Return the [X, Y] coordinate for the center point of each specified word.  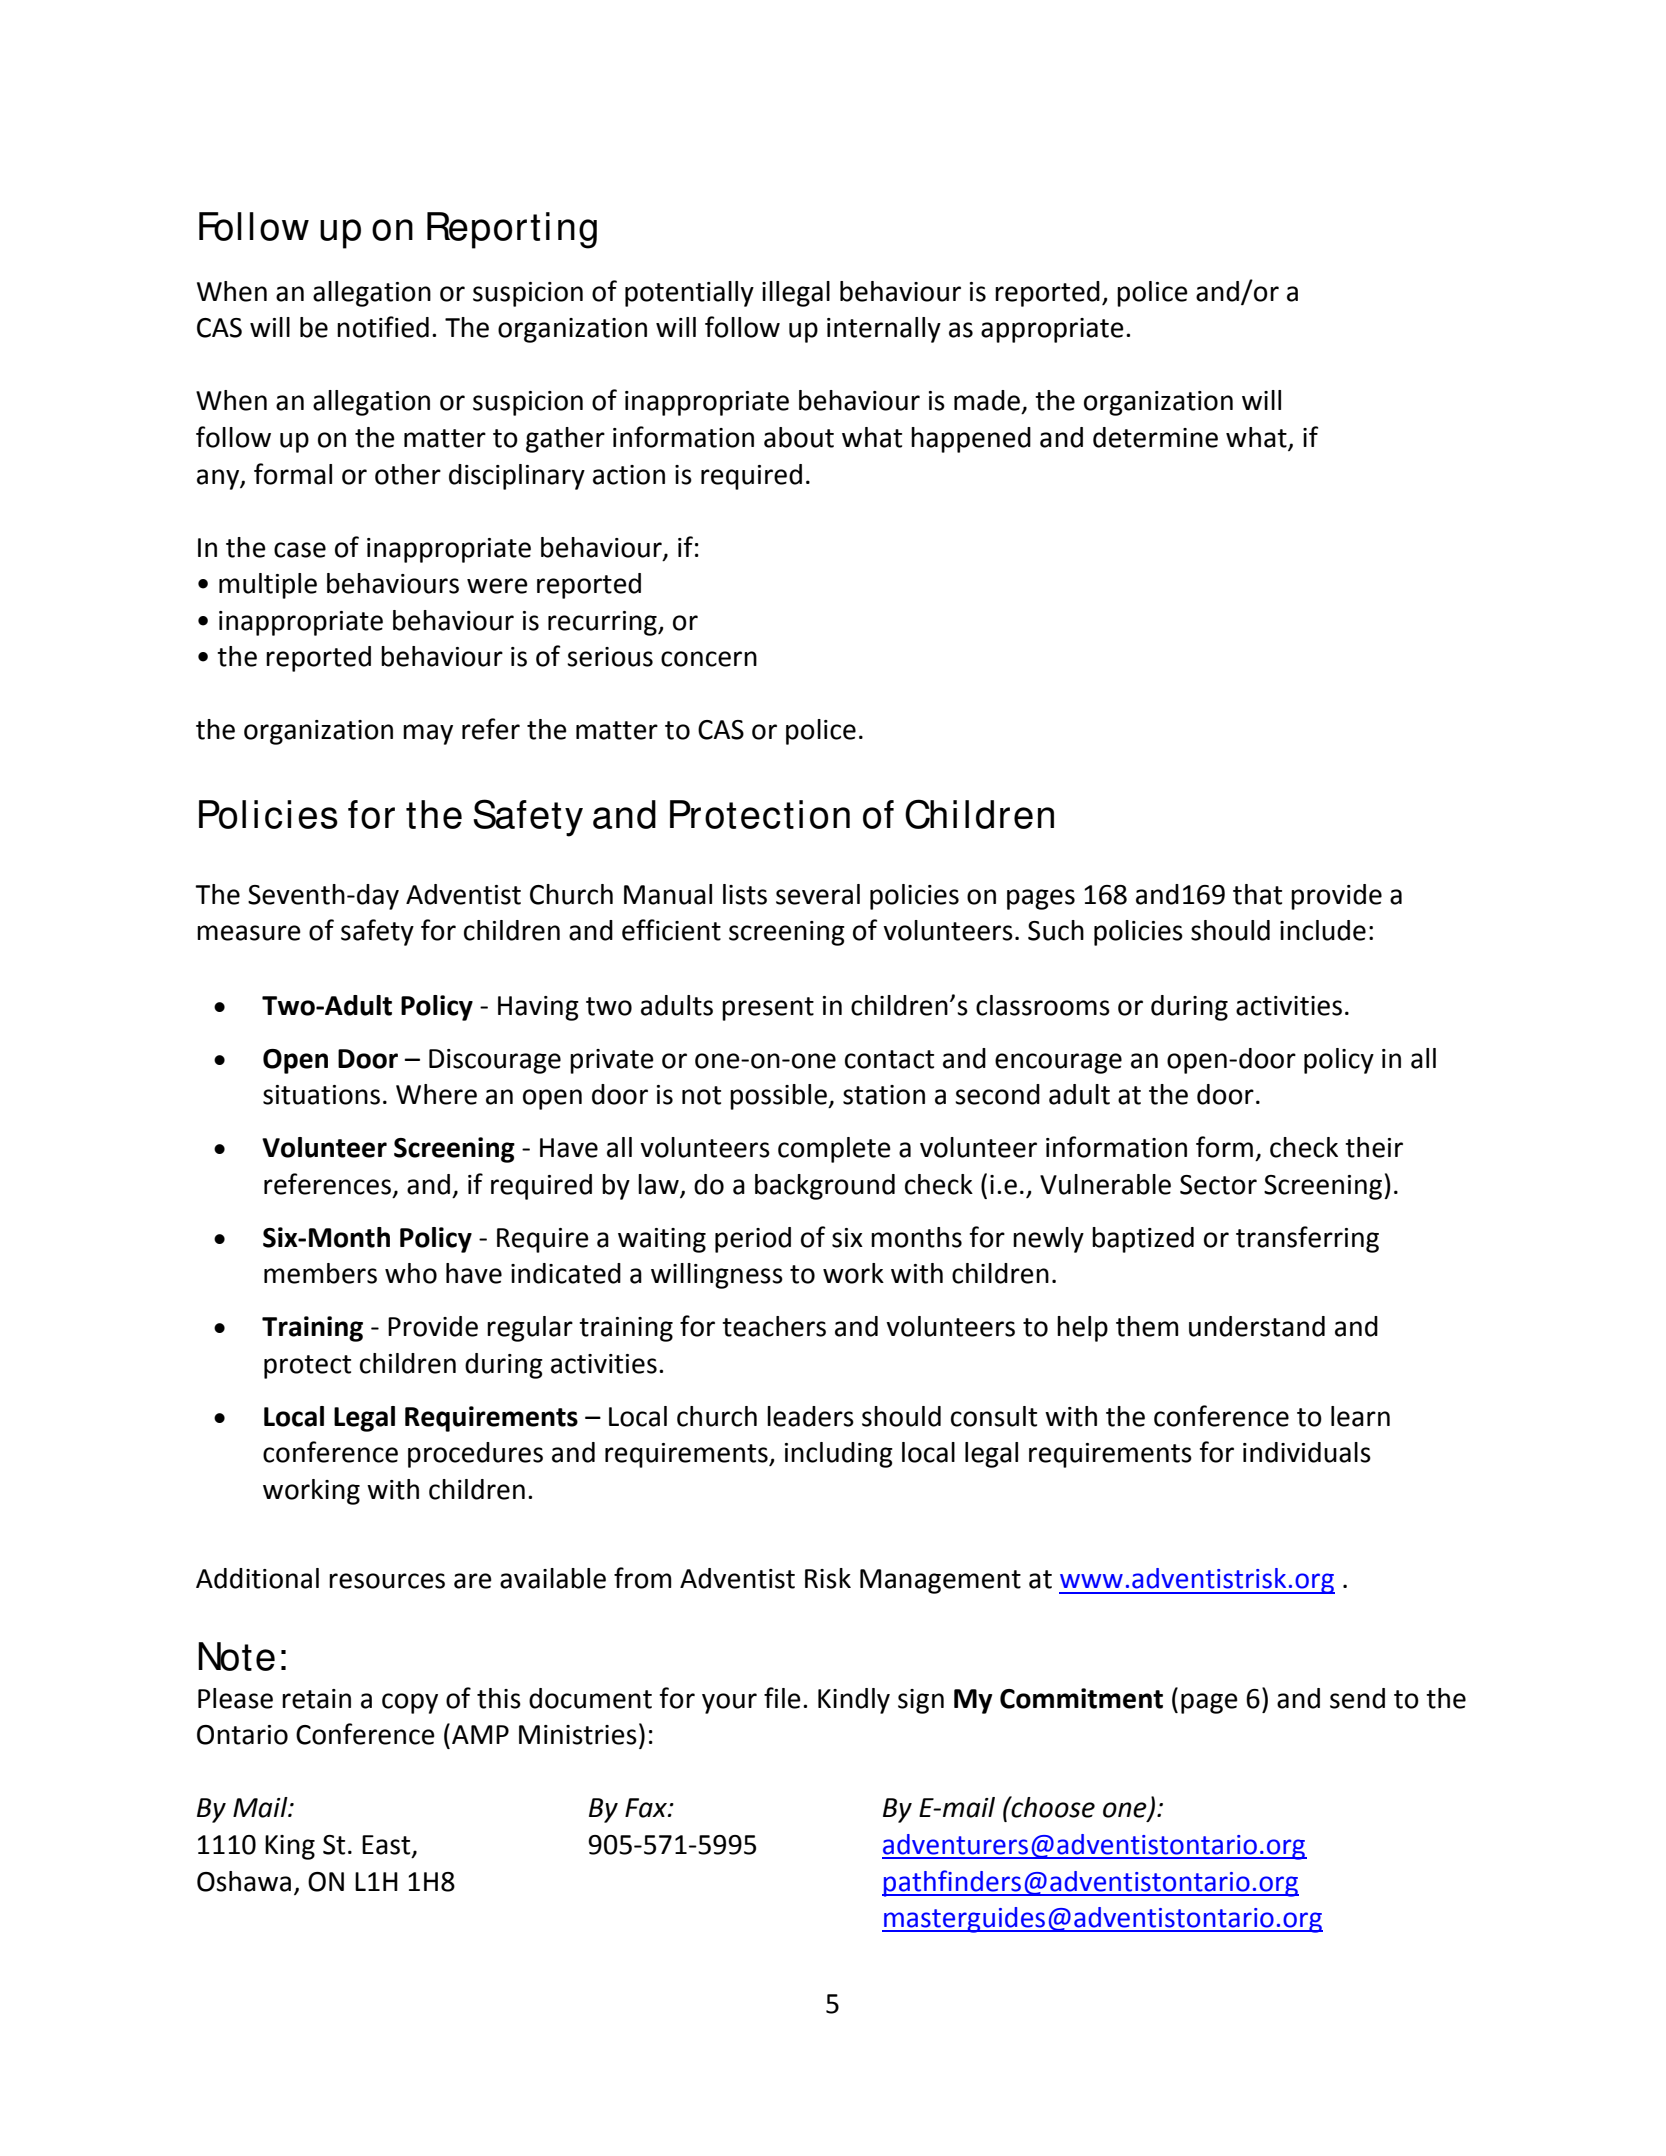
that [1257, 894]
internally [884, 330]
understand [1257, 1326]
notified [383, 327]
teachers [774, 1326]
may [428, 734]
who [411, 1273]
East [387, 1846]
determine [1155, 437]
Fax [647, 1808]
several [818, 894]
